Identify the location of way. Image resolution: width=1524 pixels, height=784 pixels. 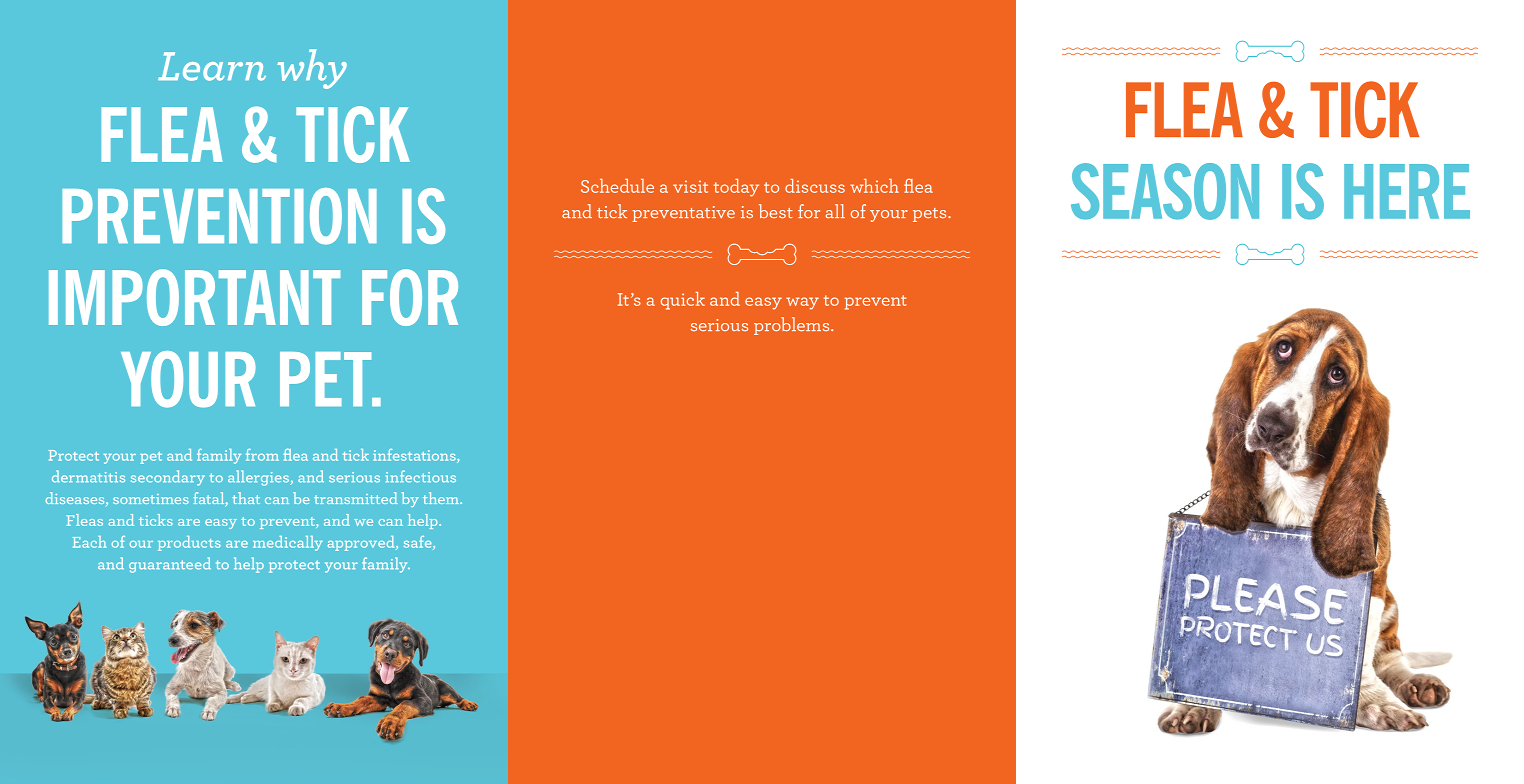
(802, 303).
